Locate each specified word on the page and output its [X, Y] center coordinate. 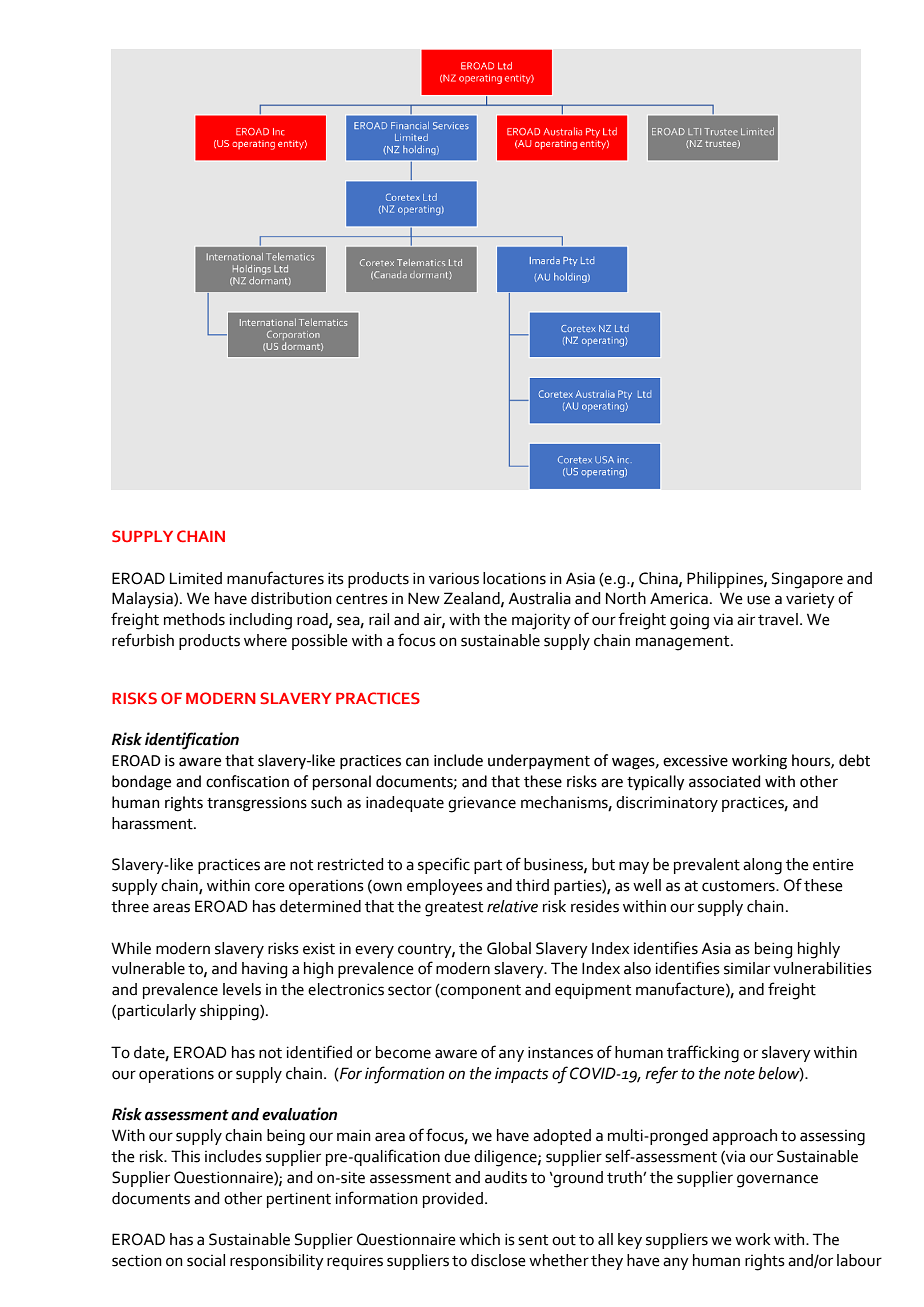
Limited [196, 578]
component [480, 991]
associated [724, 781]
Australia [539, 598]
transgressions [257, 804]
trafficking [703, 1054]
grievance [482, 804]
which [479, 1239]
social [206, 1260]
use [758, 600]
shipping [230, 1012]
